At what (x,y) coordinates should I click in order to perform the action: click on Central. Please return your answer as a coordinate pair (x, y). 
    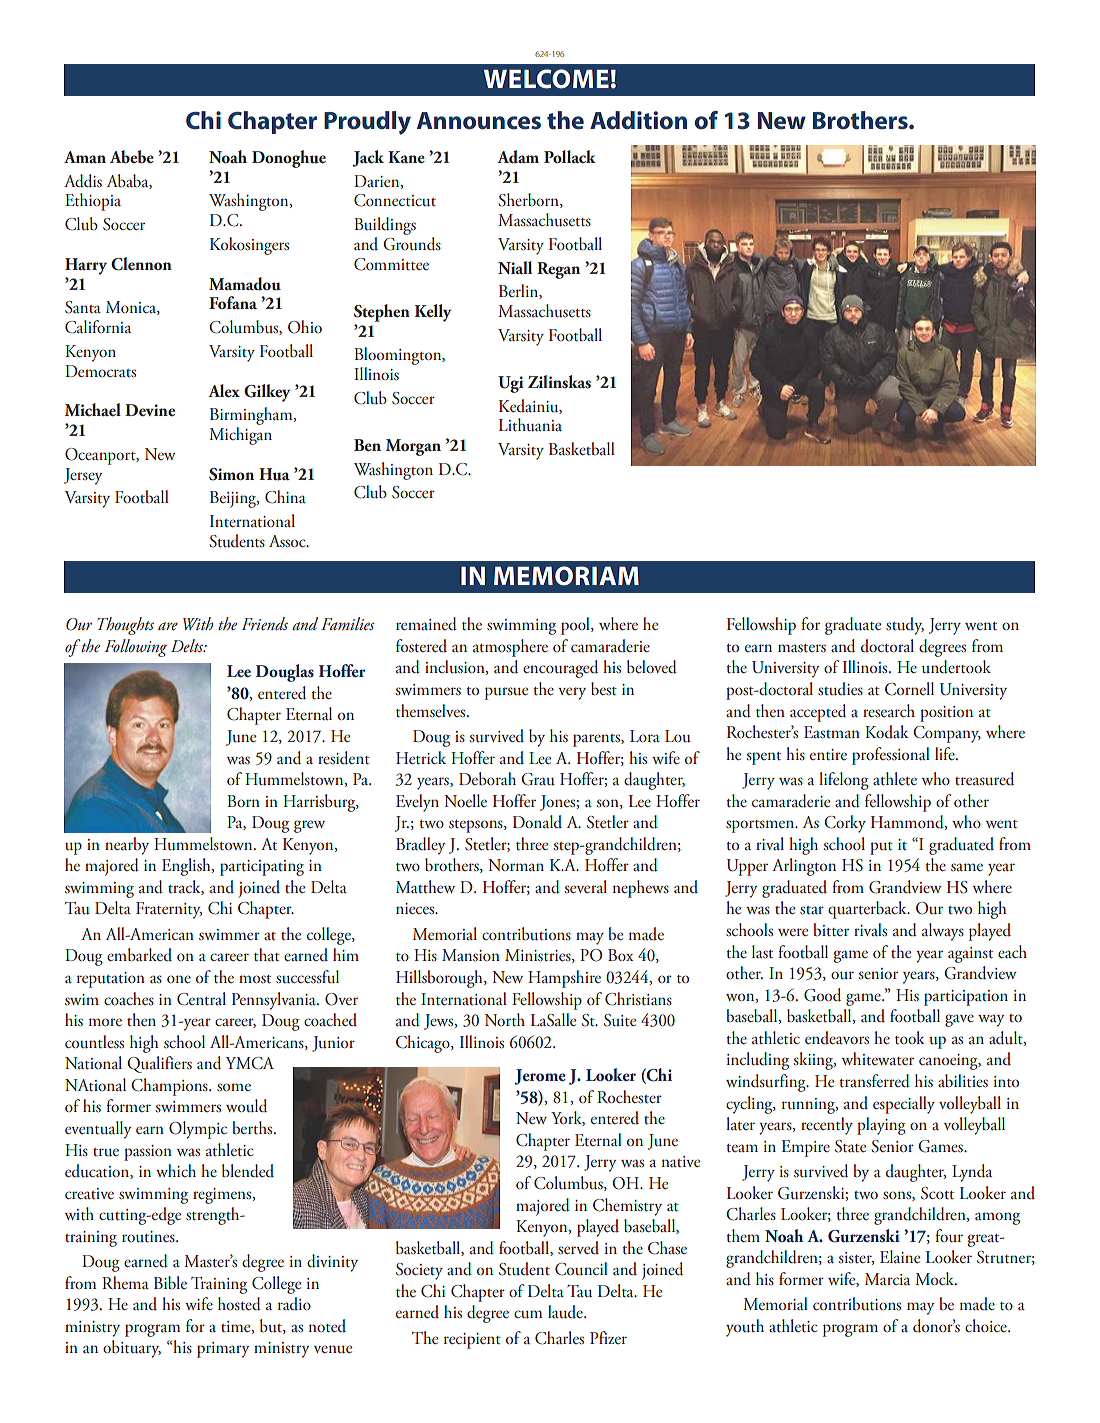
    Looking at the image, I should click on (201, 999).
